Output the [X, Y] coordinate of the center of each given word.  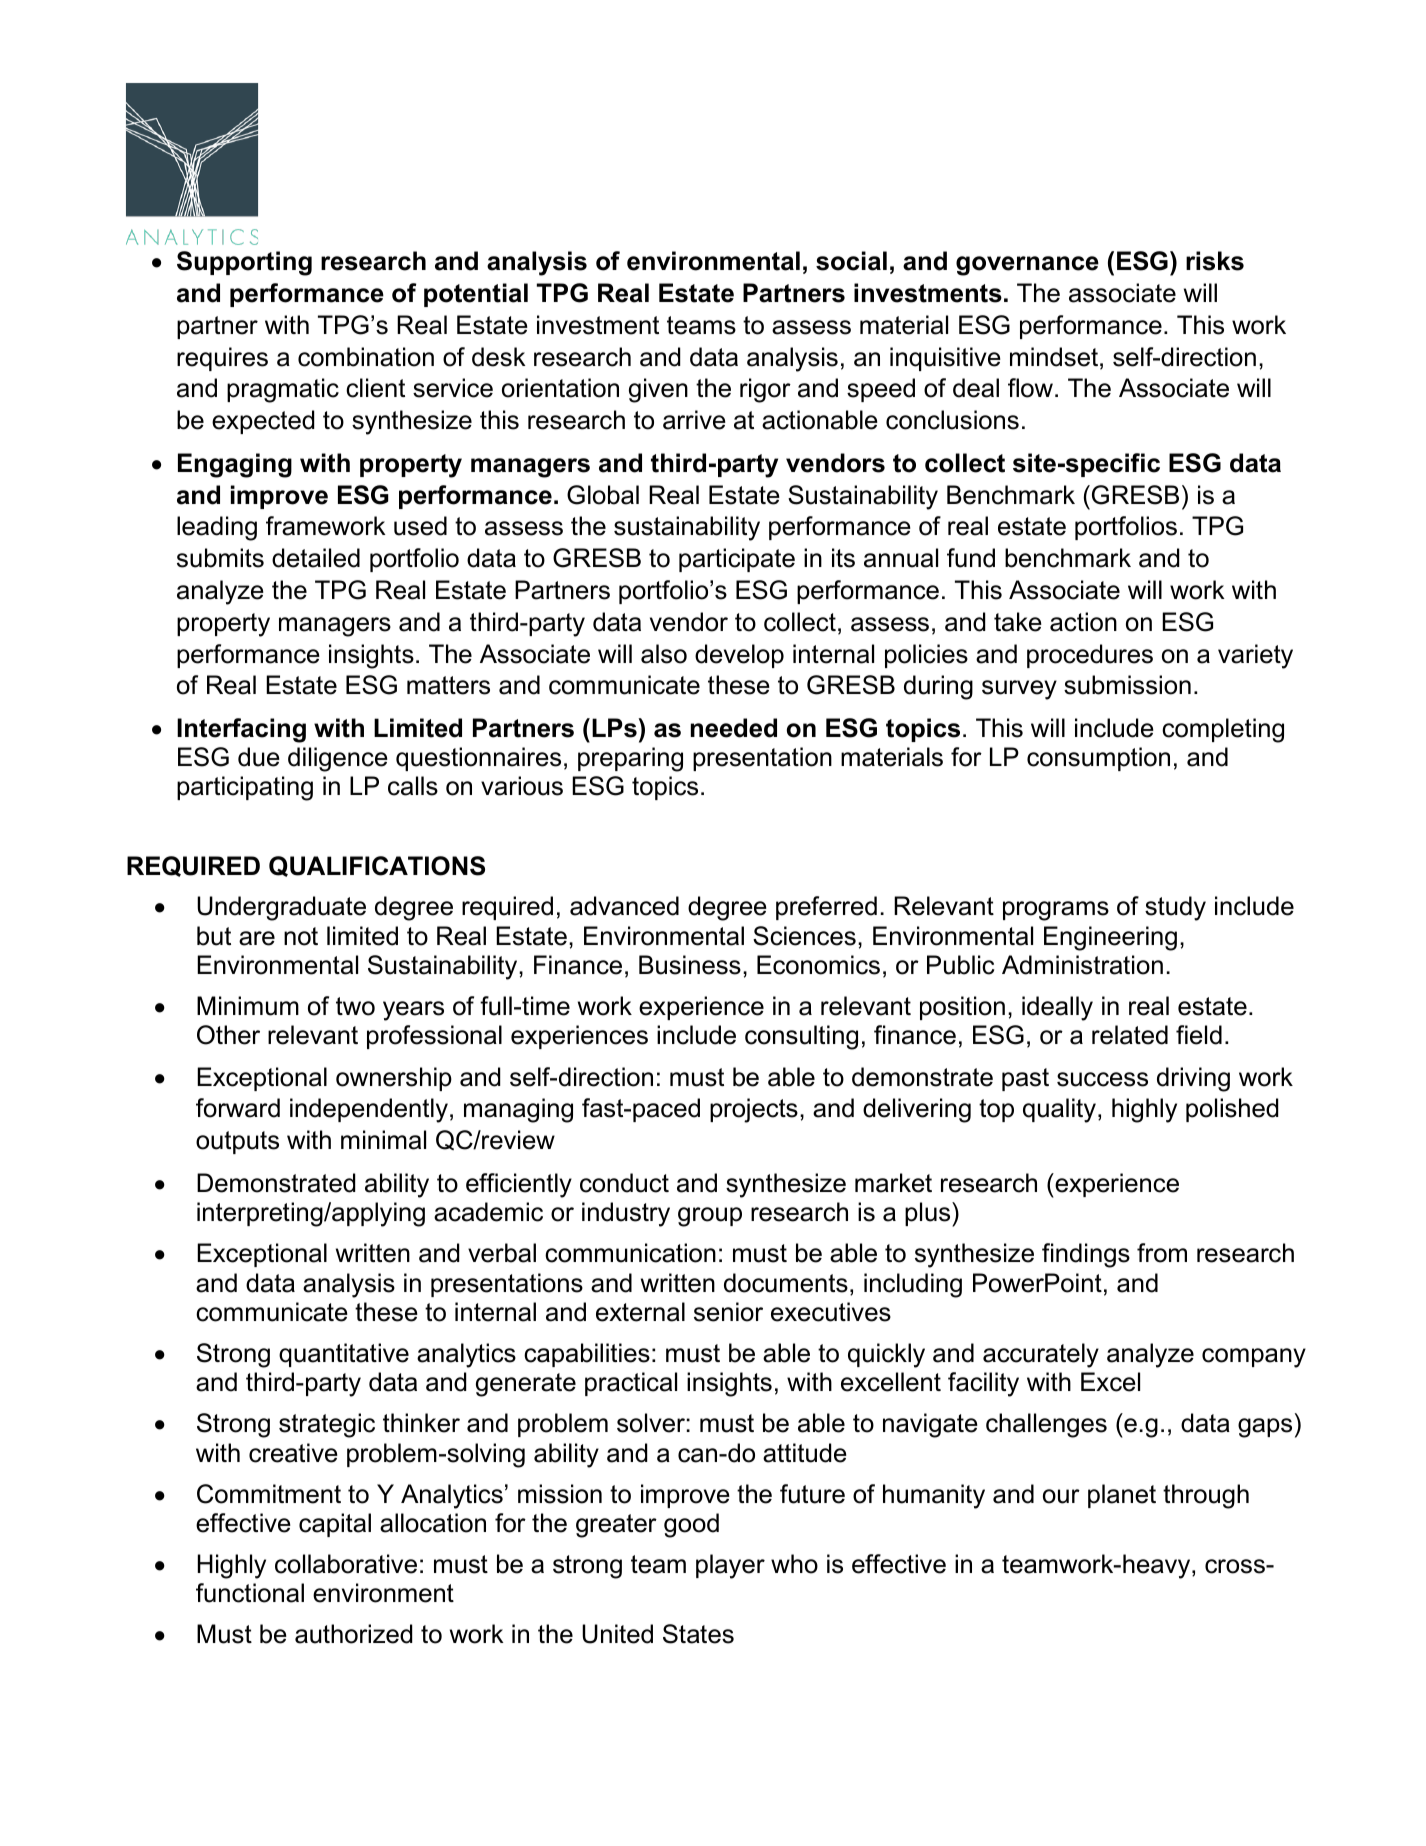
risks [1215, 261]
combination [366, 357]
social [851, 261]
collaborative [346, 1564]
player [730, 1566]
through [1206, 1496]
